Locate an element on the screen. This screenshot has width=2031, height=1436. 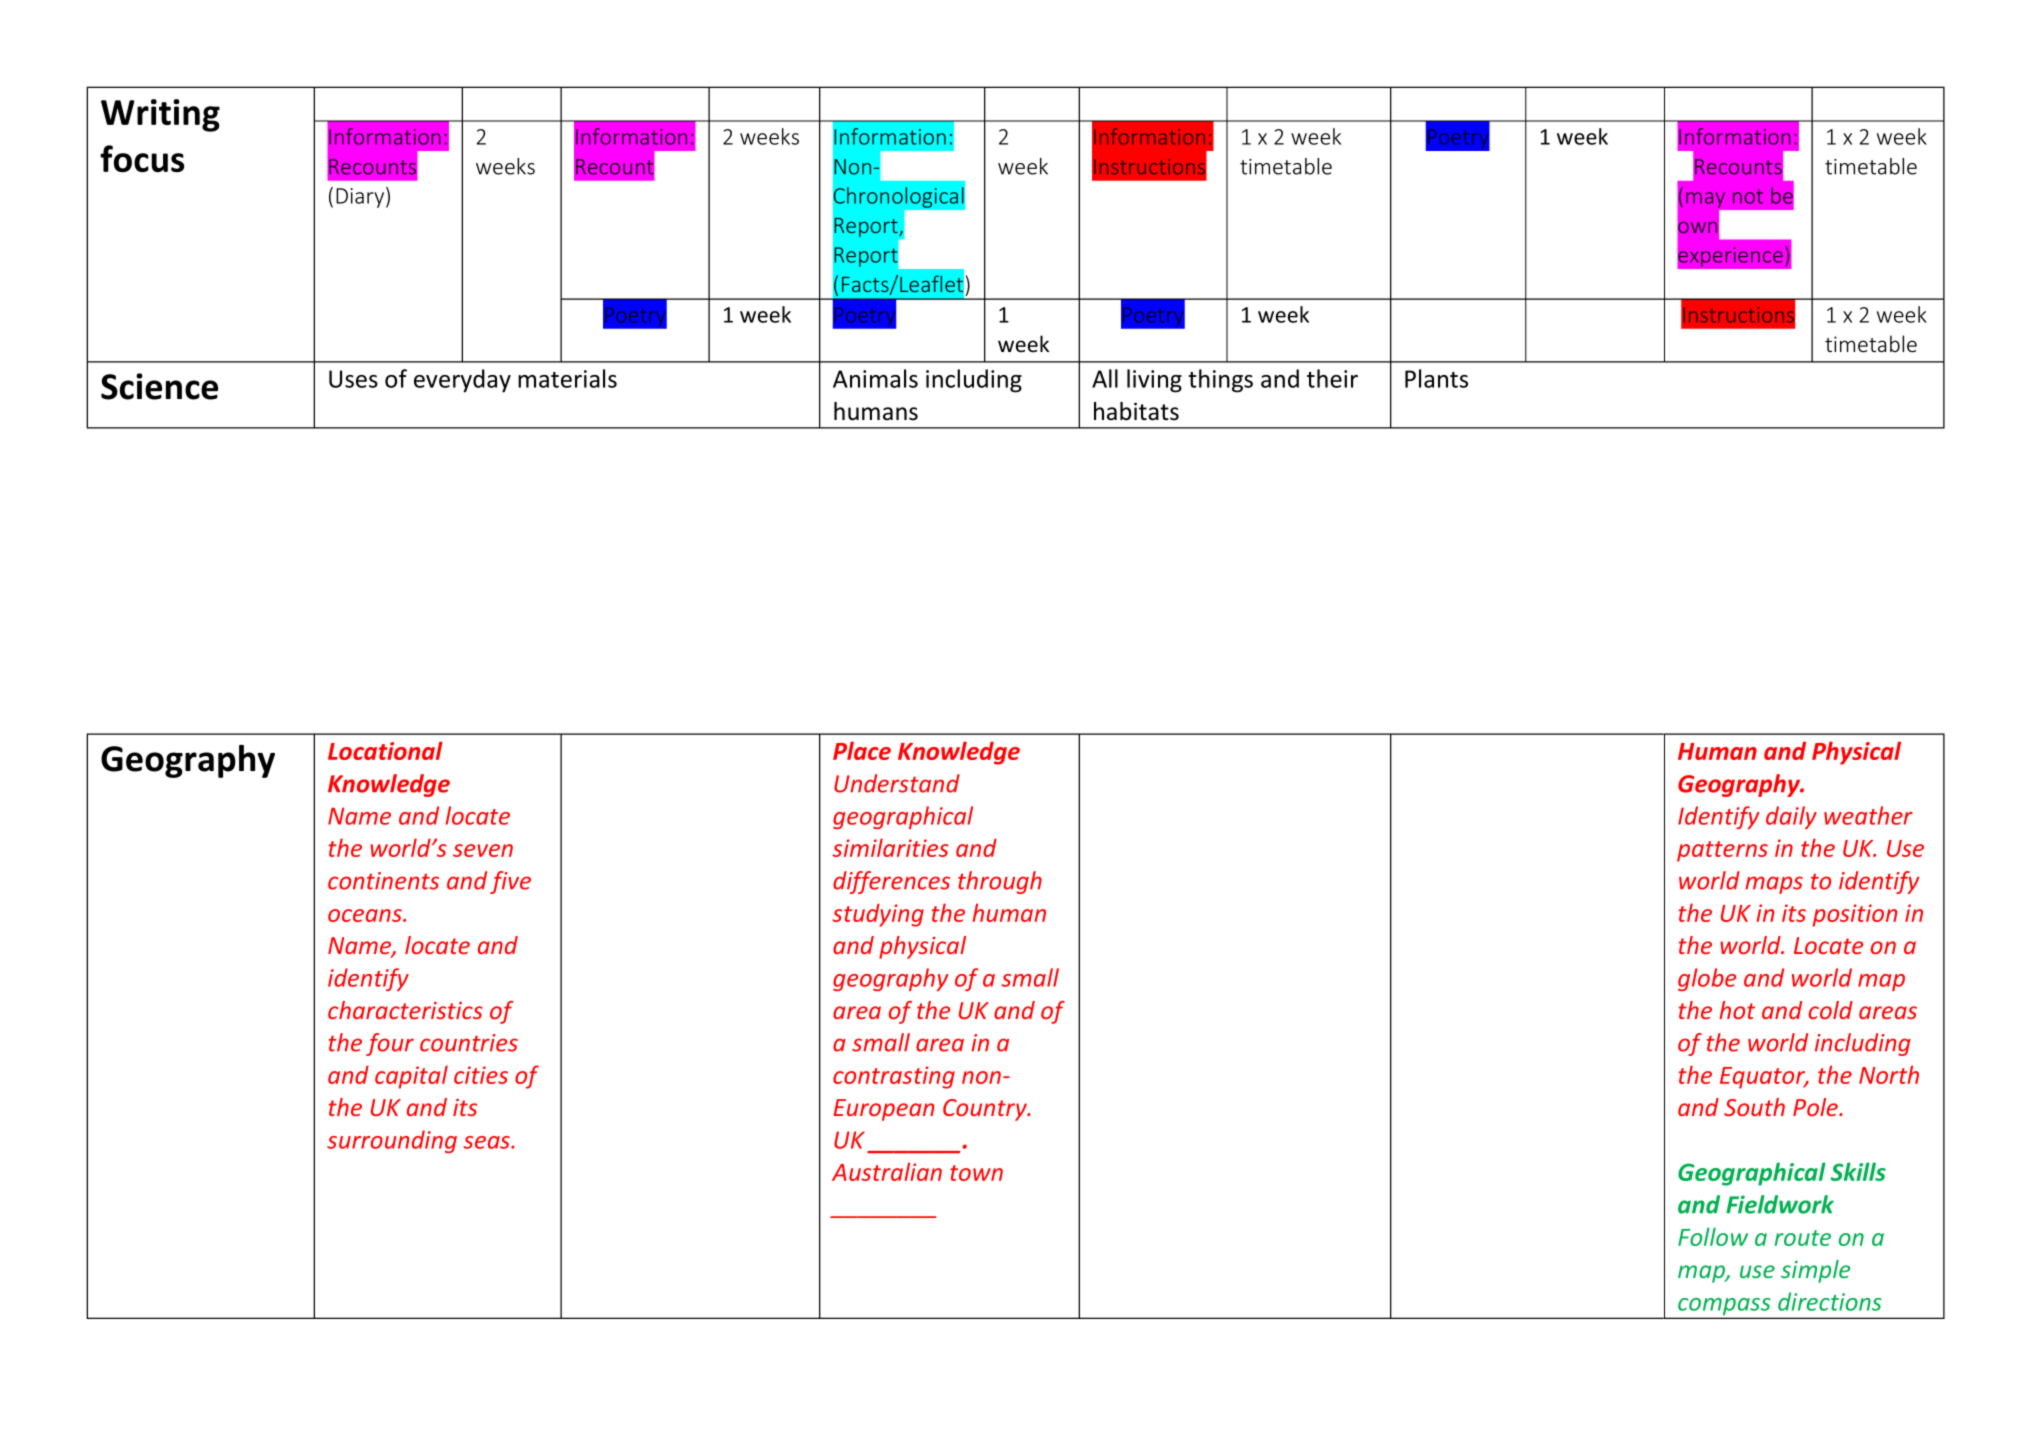
town is located at coordinates (976, 1173).
